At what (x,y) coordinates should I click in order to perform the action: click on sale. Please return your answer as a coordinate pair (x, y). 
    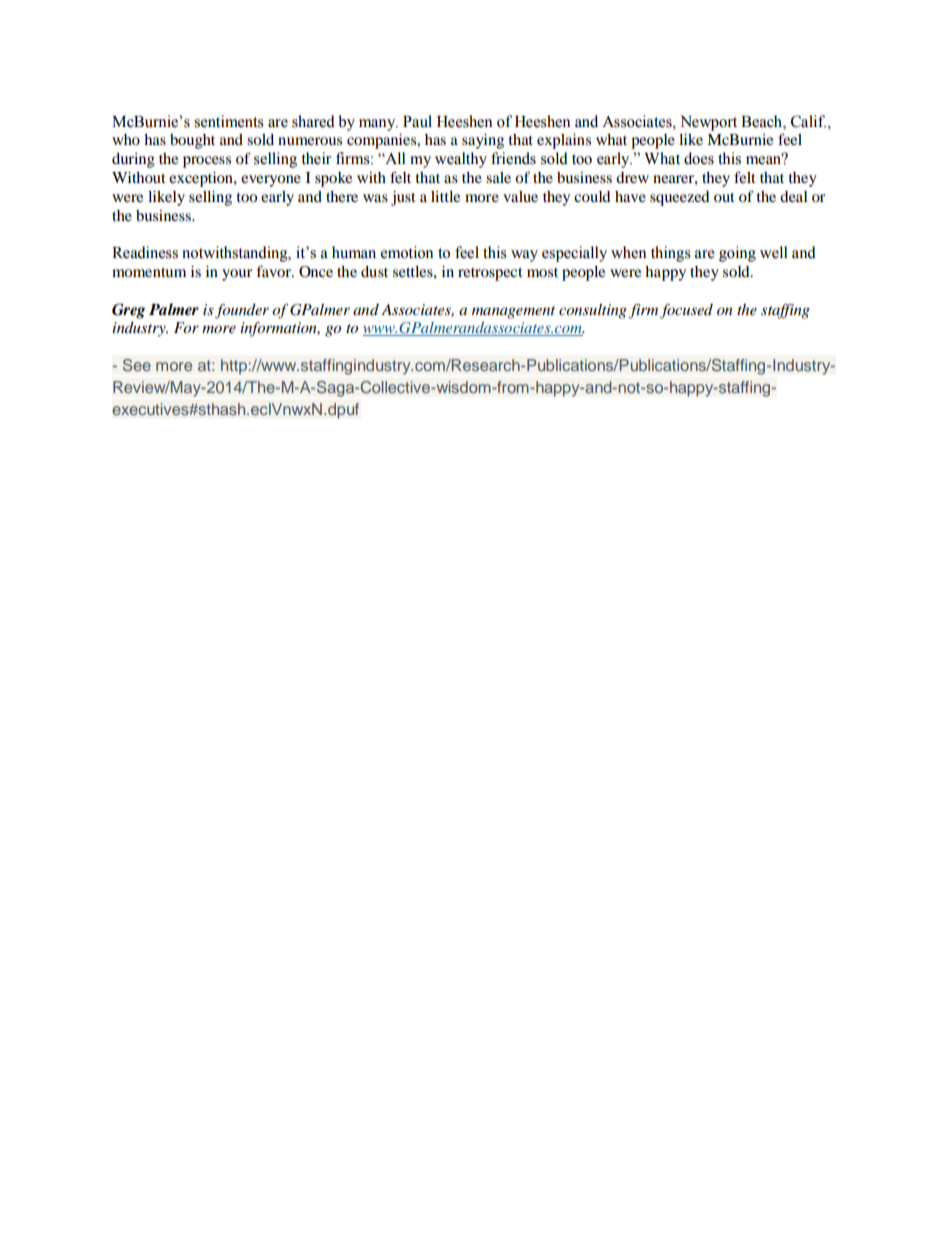
    Looking at the image, I should click on (498, 177).
